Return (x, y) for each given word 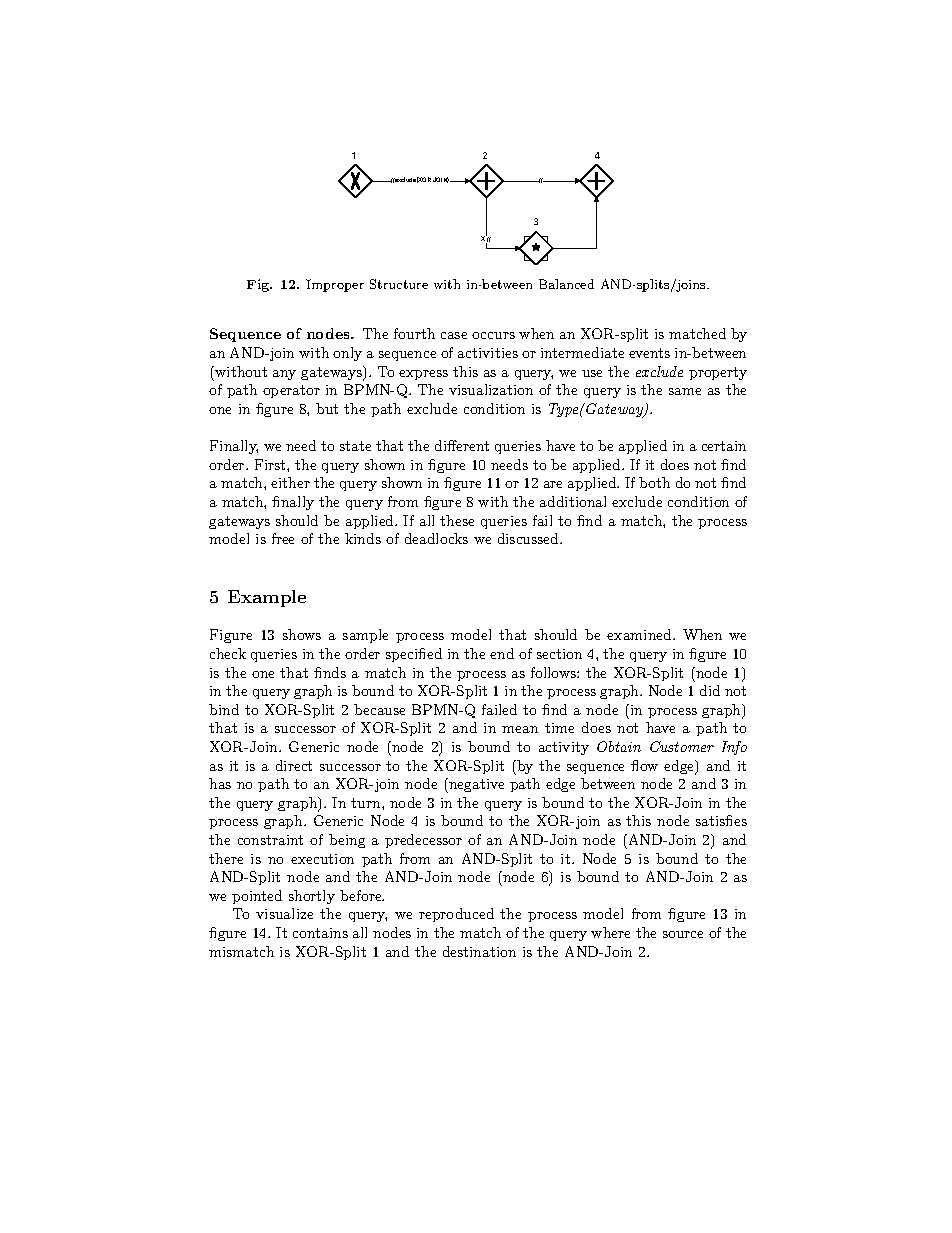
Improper (335, 285)
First (271, 464)
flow (644, 765)
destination (479, 951)
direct (294, 765)
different (462, 445)
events (649, 353)
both (654, 482)
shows (302, 634)
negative (475, 785)
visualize (284, 913)
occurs (493, 335)
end (502, 653)
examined (640, 634)
